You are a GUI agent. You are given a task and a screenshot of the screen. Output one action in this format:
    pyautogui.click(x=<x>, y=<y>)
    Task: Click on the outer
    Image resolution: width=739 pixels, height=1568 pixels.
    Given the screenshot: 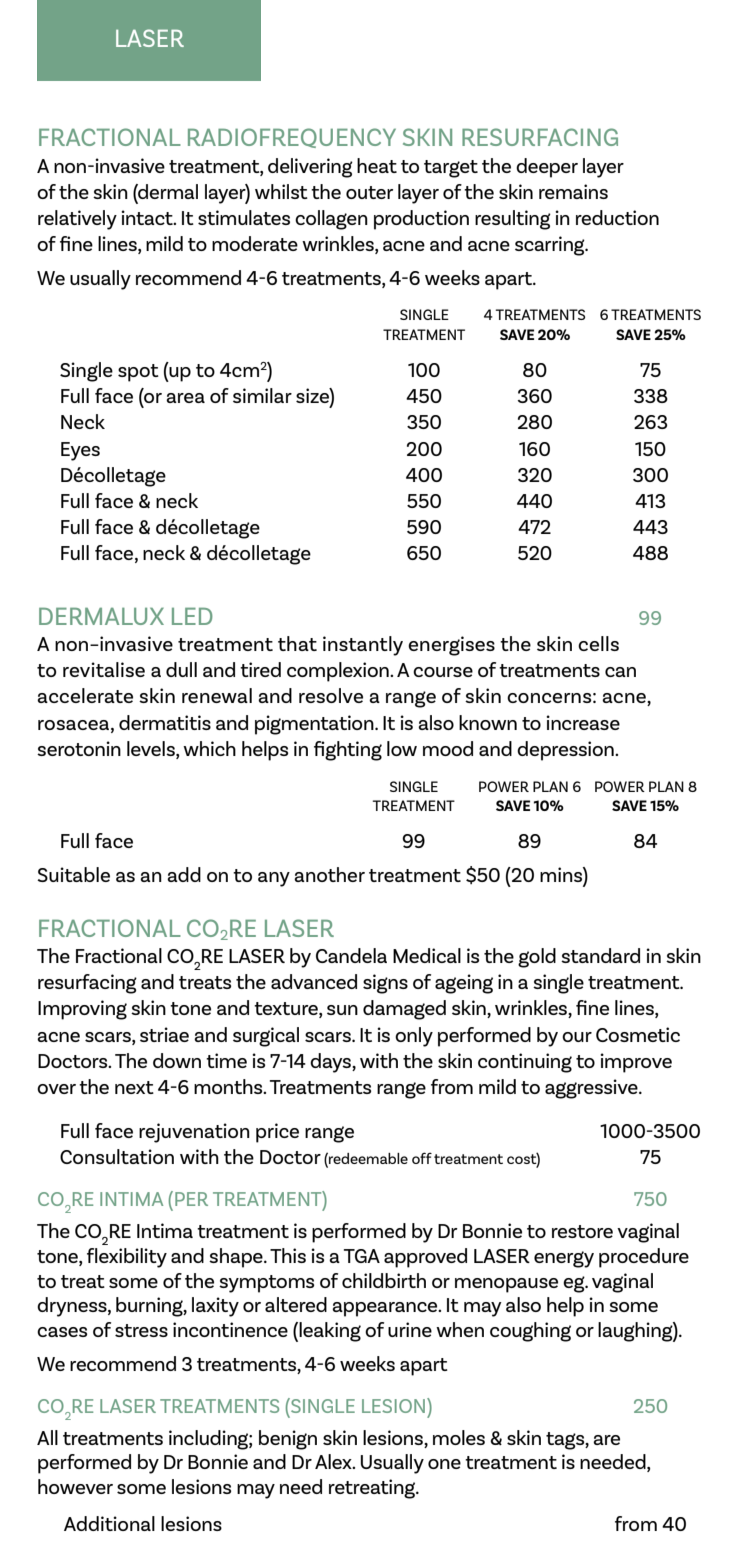 What is the action you would take?
    pyautogui.click(x=369, y=192)
